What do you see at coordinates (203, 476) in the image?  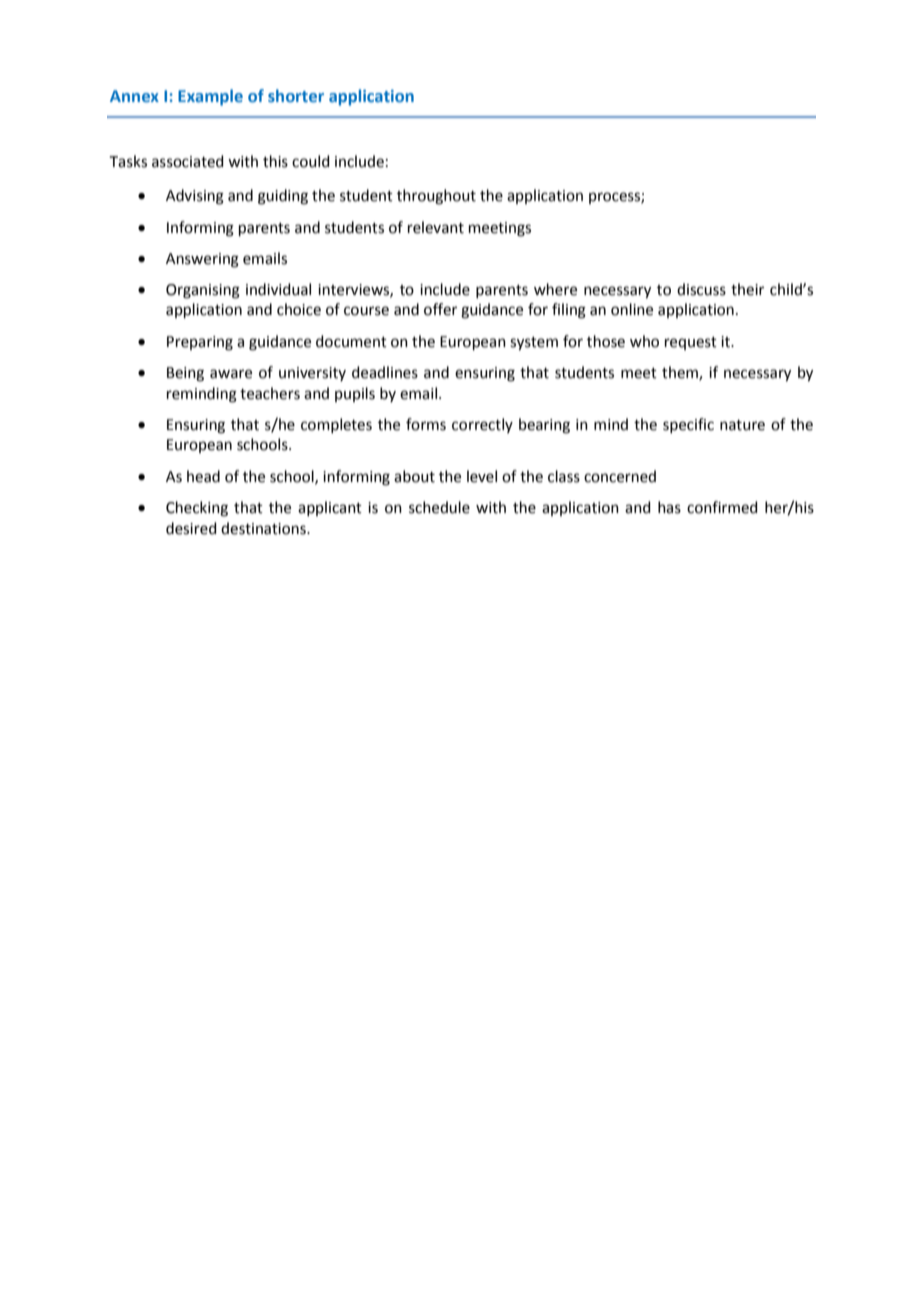 I see `head` at bounding box center [203, 476].
